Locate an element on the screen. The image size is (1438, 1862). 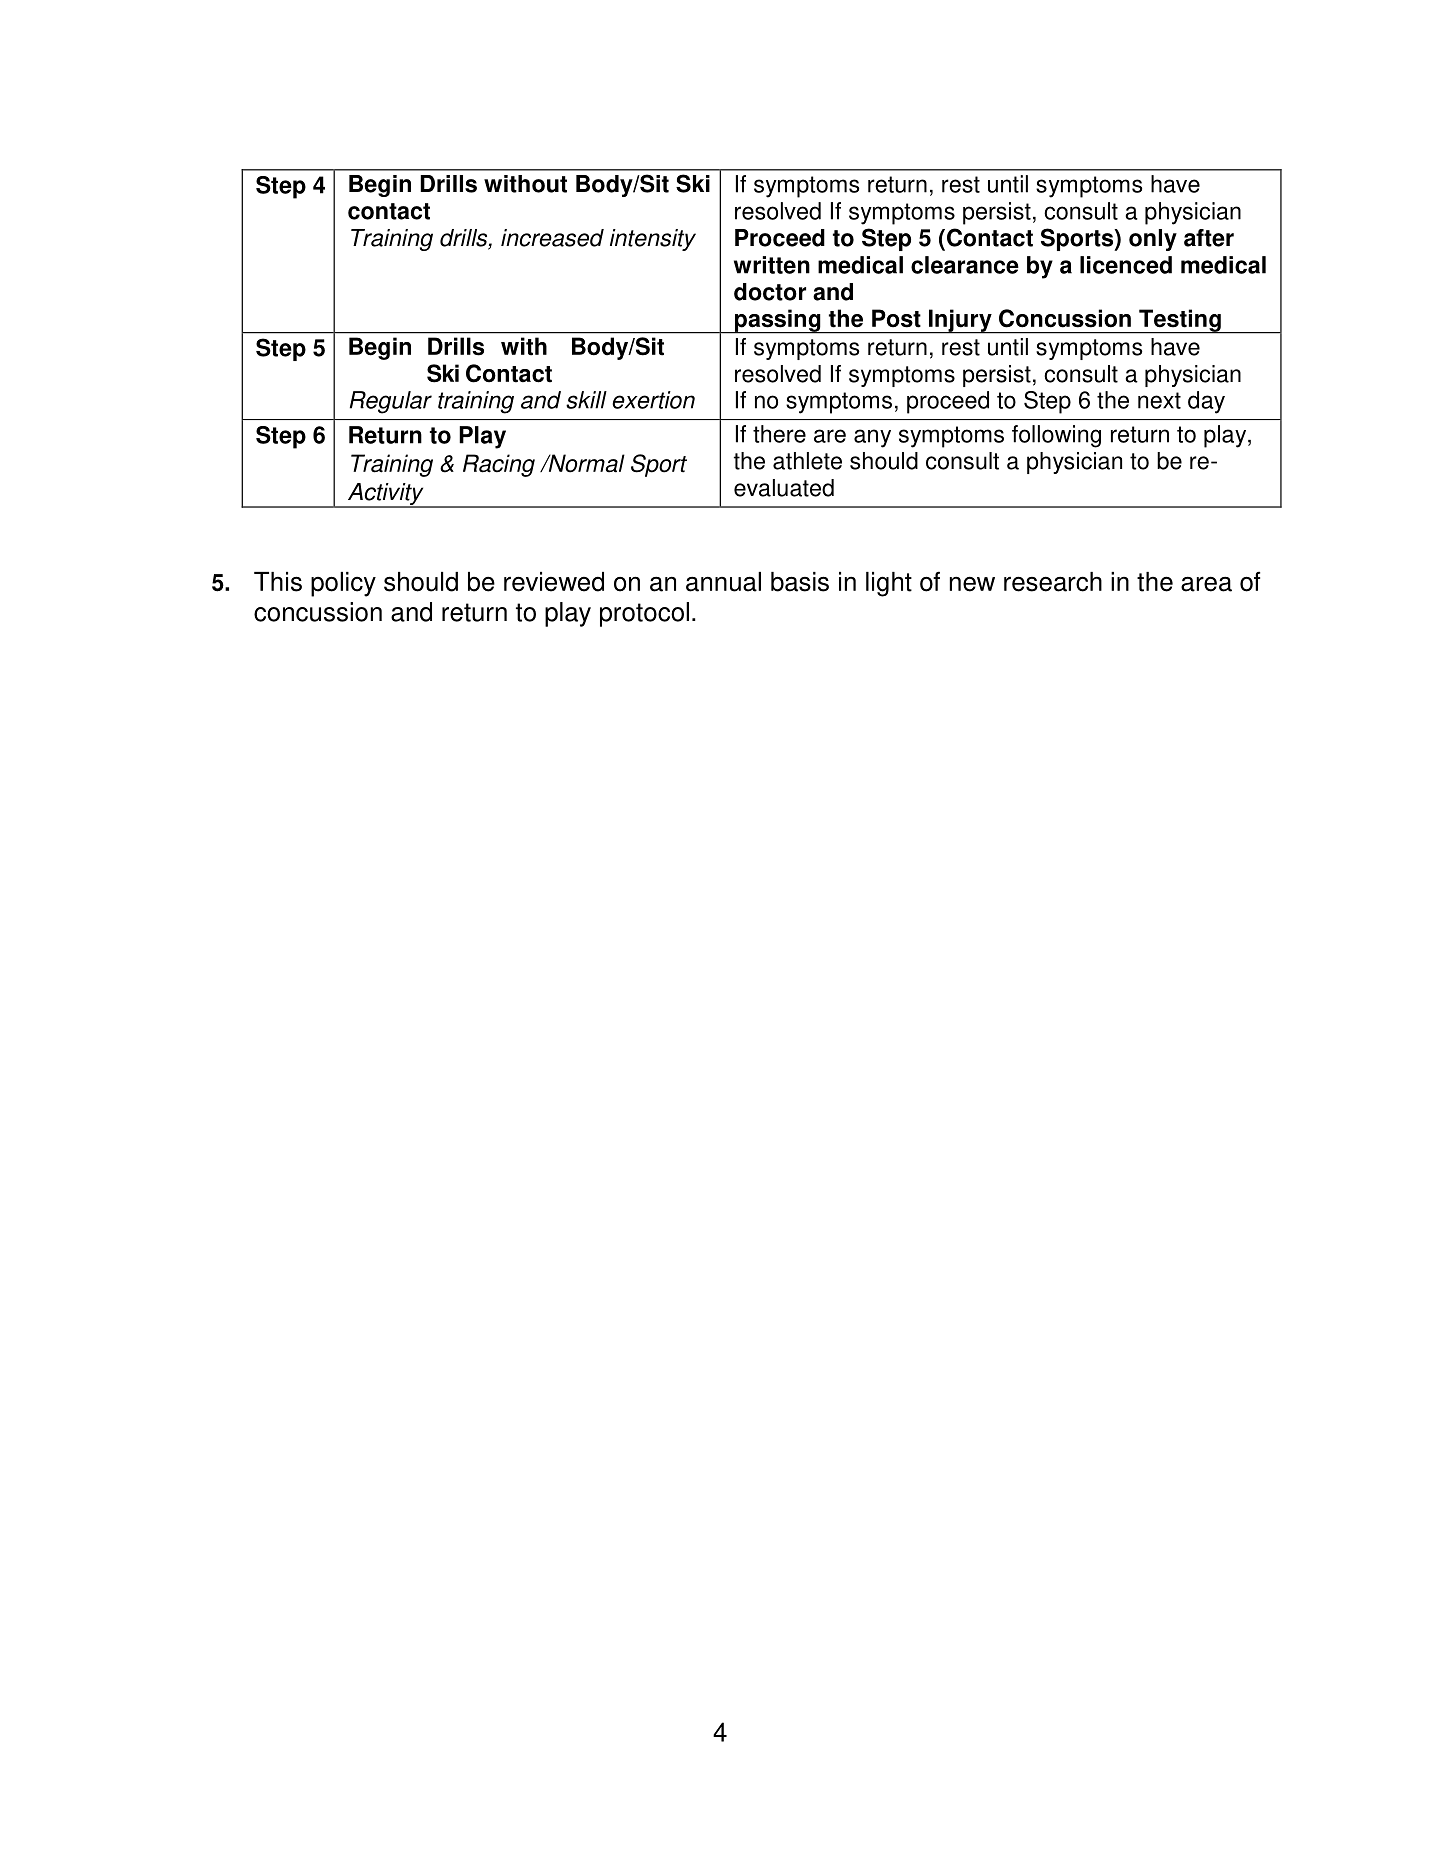
there is located at coordinates (779, 434).
